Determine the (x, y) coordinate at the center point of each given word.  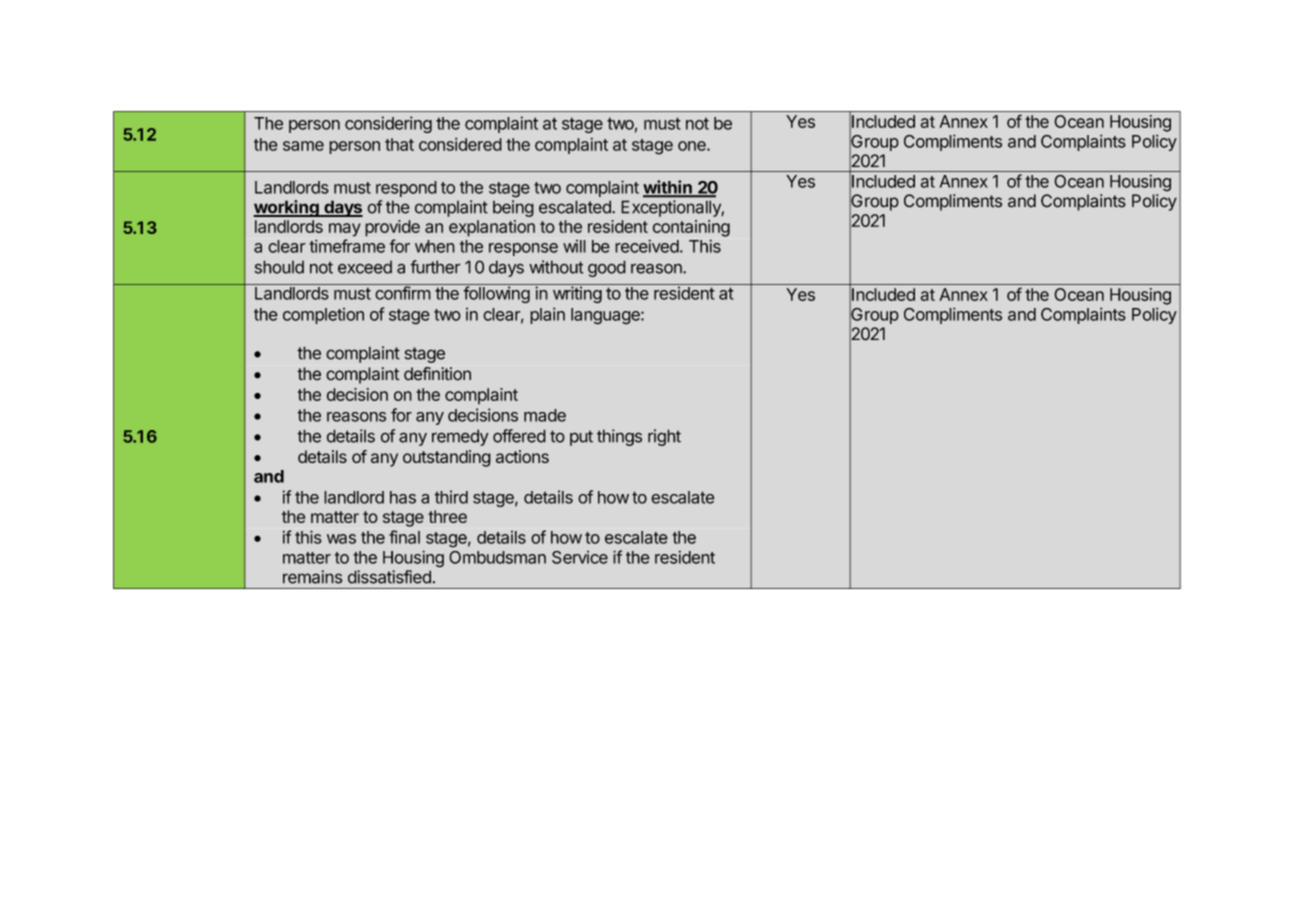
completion (323, 316)
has (403, 497)
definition (437, 374)
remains (313, 577)
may (345, 230)
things (619, 437)
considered (460, 144)
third (451, 497)
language (606, 316)
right (664, 437)
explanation (492, 228)
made (545, 415)
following (496, 294)
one (693, 146)
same (303, 146)
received (647, 246)
